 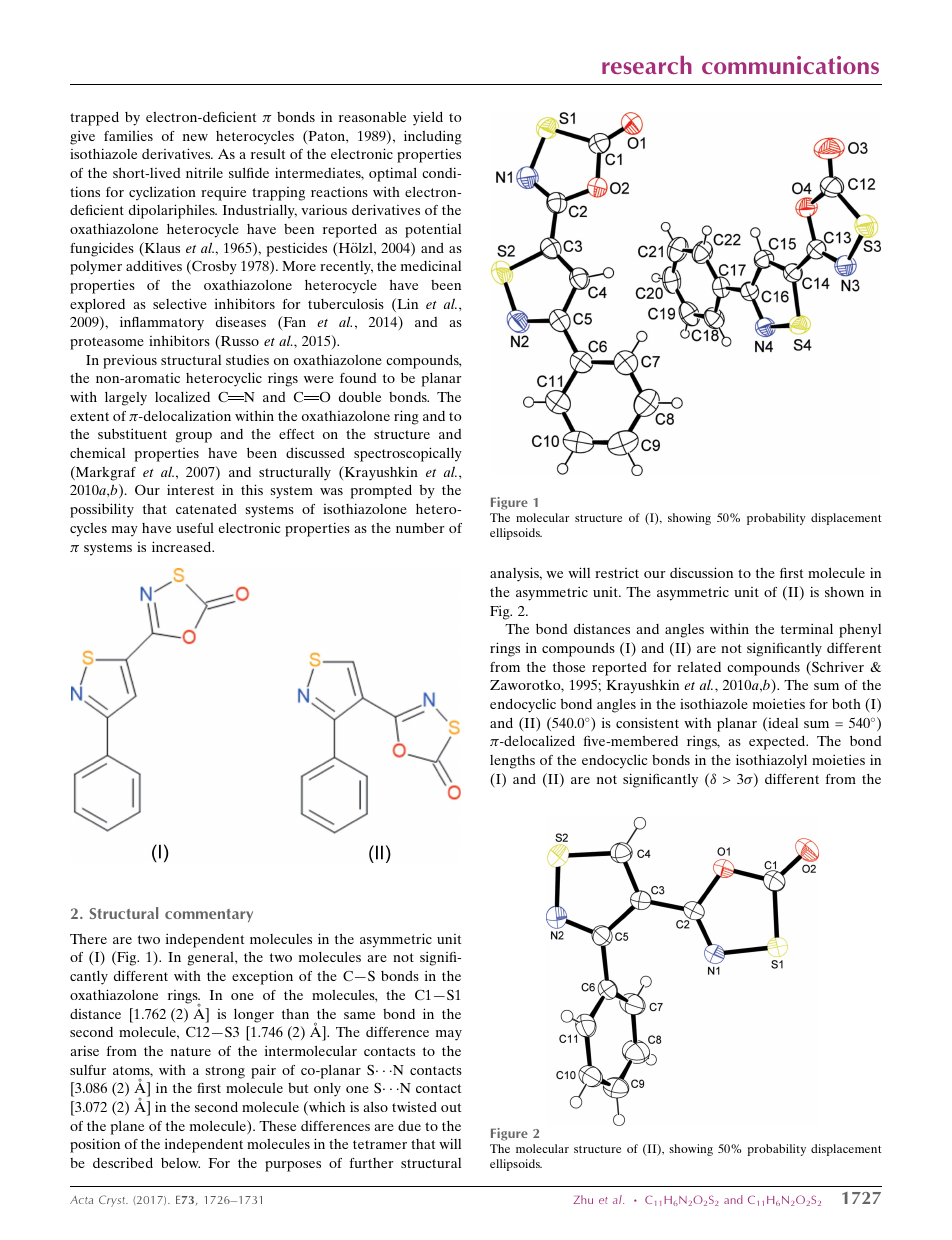 What do you see at coordinates (130, 361) in the page?
I see `previous` at bounding box center [130, 361].
